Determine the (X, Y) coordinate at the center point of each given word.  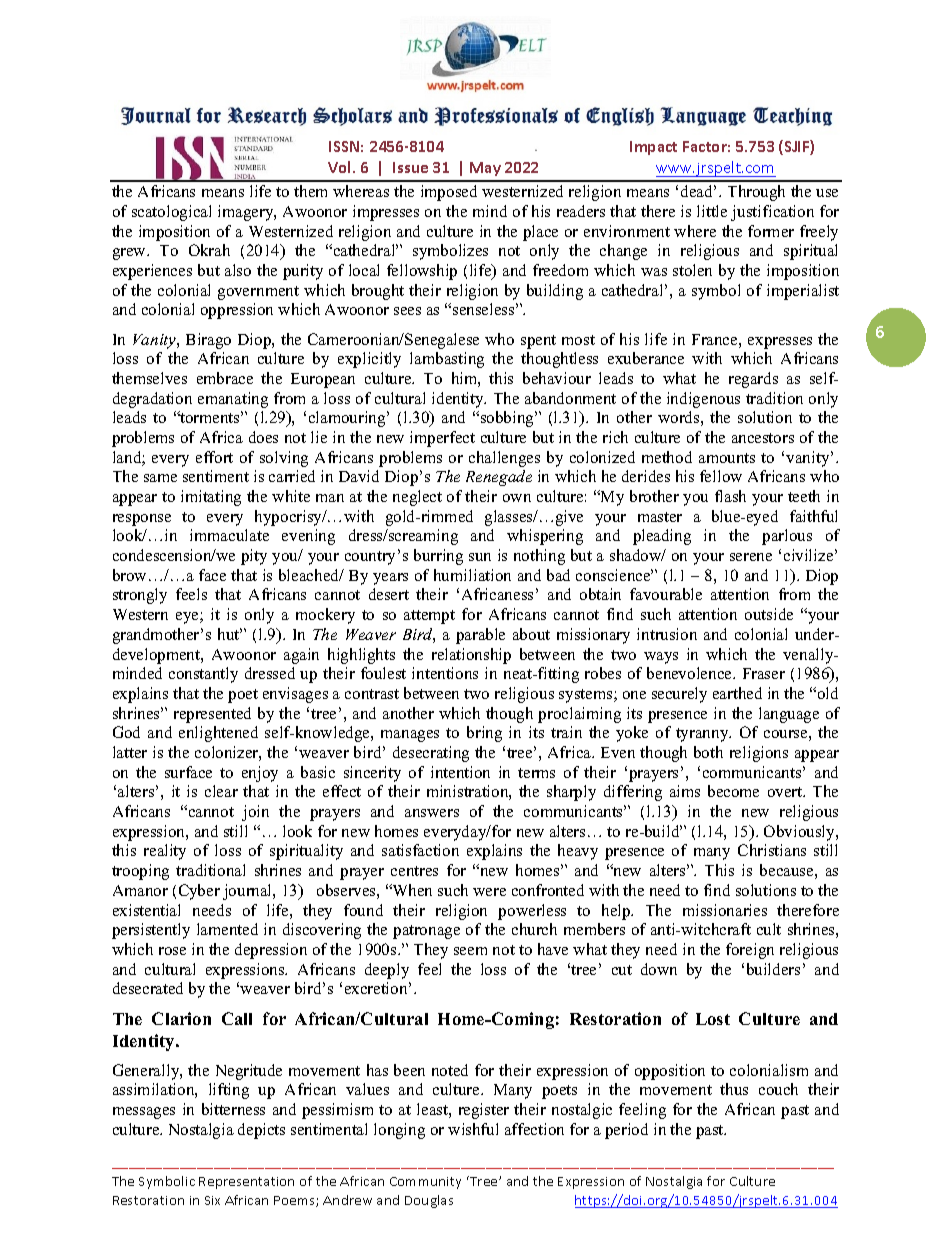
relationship (471, 656)
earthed (737, 693)
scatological (171, 213)
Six (212, 1200)
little (712, 211)
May (485, 169)
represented (212, 715)
